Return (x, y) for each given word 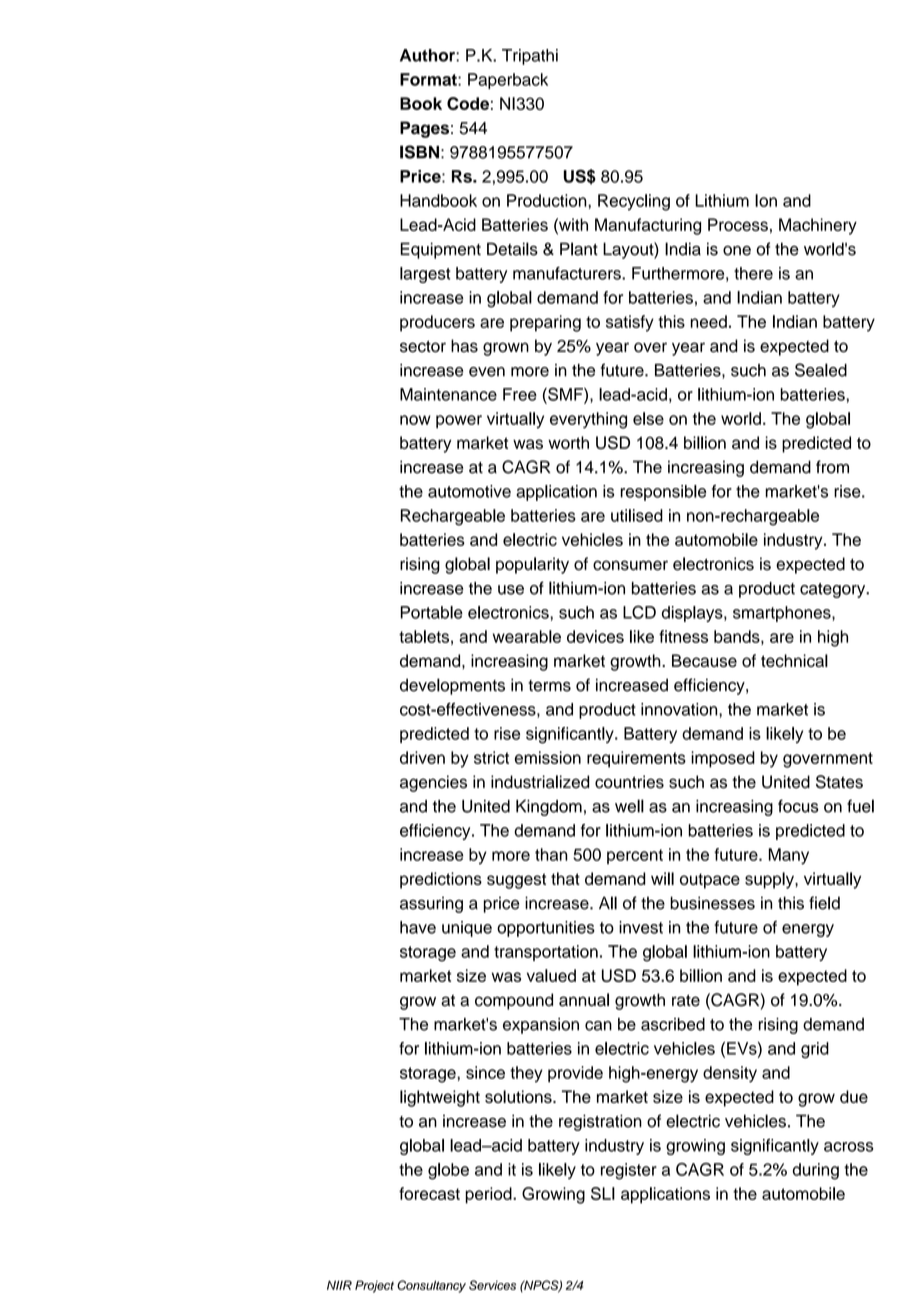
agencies (433, 783)
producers (437, 323)
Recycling (634, 202)
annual (584, 1000)
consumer (630, 565)
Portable (431, 612)
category (834, 590)
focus (798, 806)
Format (429, 79)
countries (629, 782)
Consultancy (431, 1286)
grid (815, 1050)
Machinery (818, 226)
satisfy (630, 323)
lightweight (440, 1098)
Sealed (821, 370)
